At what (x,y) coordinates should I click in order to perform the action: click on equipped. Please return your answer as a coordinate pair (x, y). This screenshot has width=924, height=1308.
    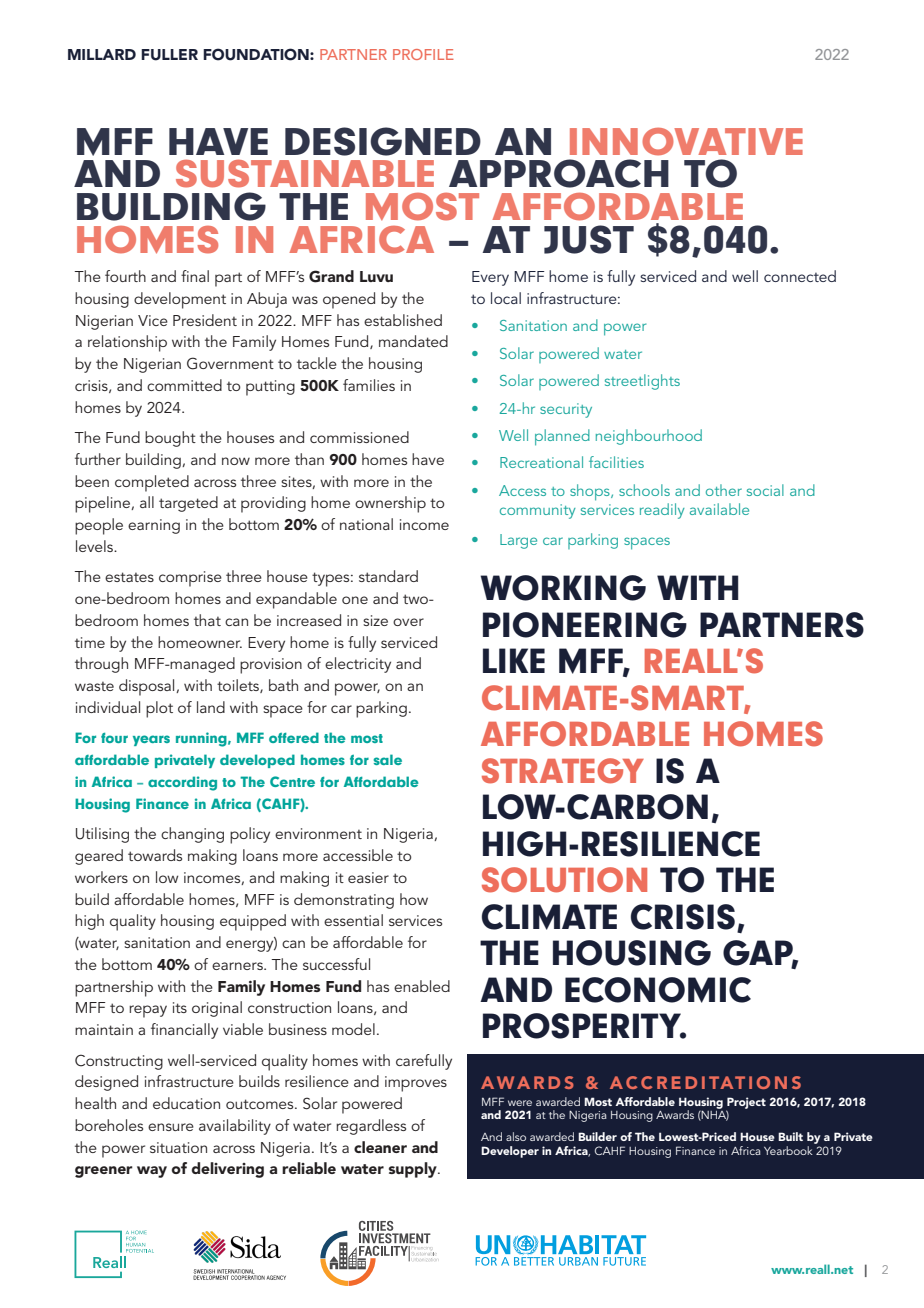
    Looking at the image, I should click on (253, 922).
